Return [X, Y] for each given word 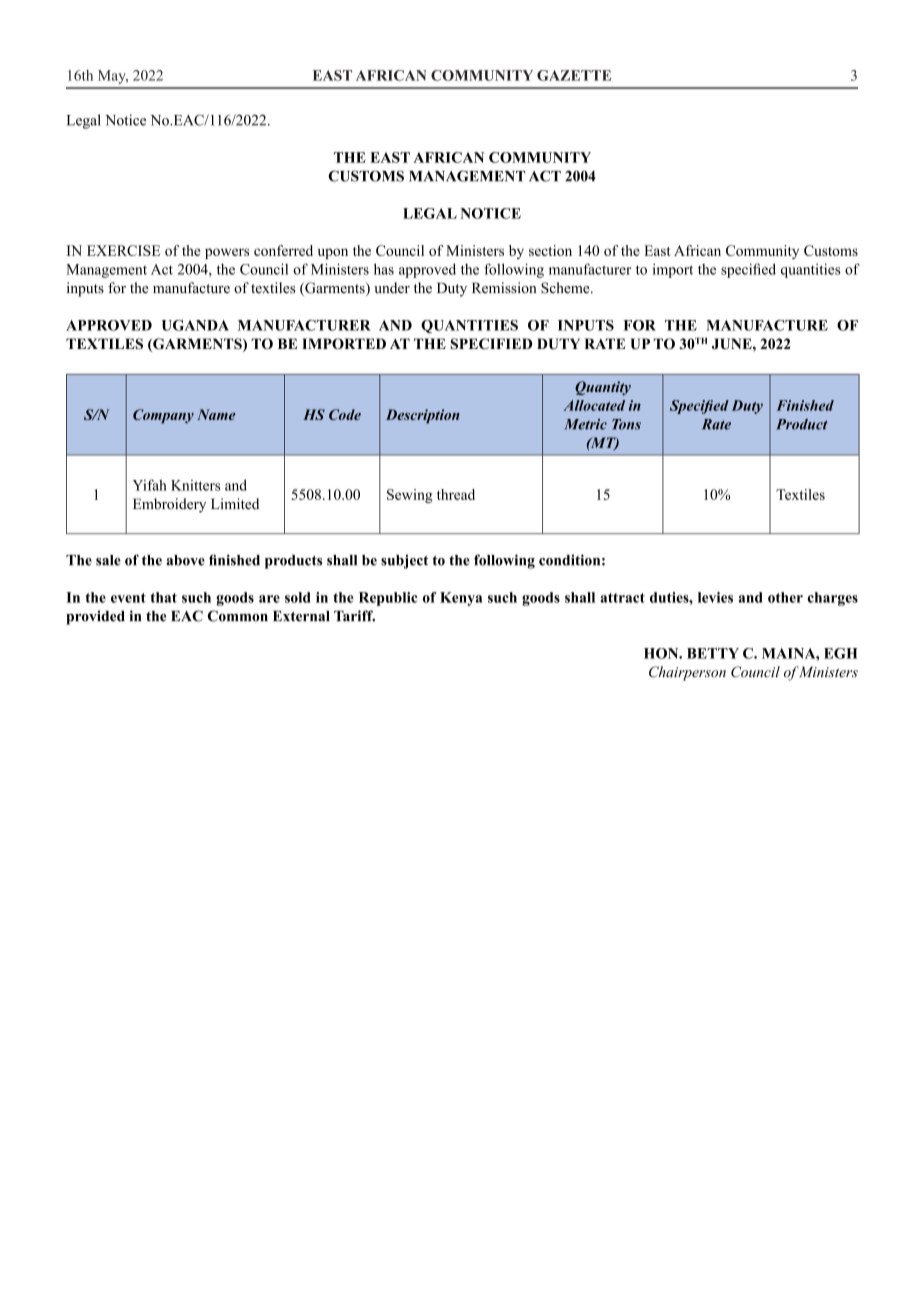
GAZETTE [574, 75]
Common [238, 616]
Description [423, 416]
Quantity [603, 388]
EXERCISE [123, 250]
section [550, 250]
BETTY [713, 653]
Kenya [461, 599]
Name [216, 414]
